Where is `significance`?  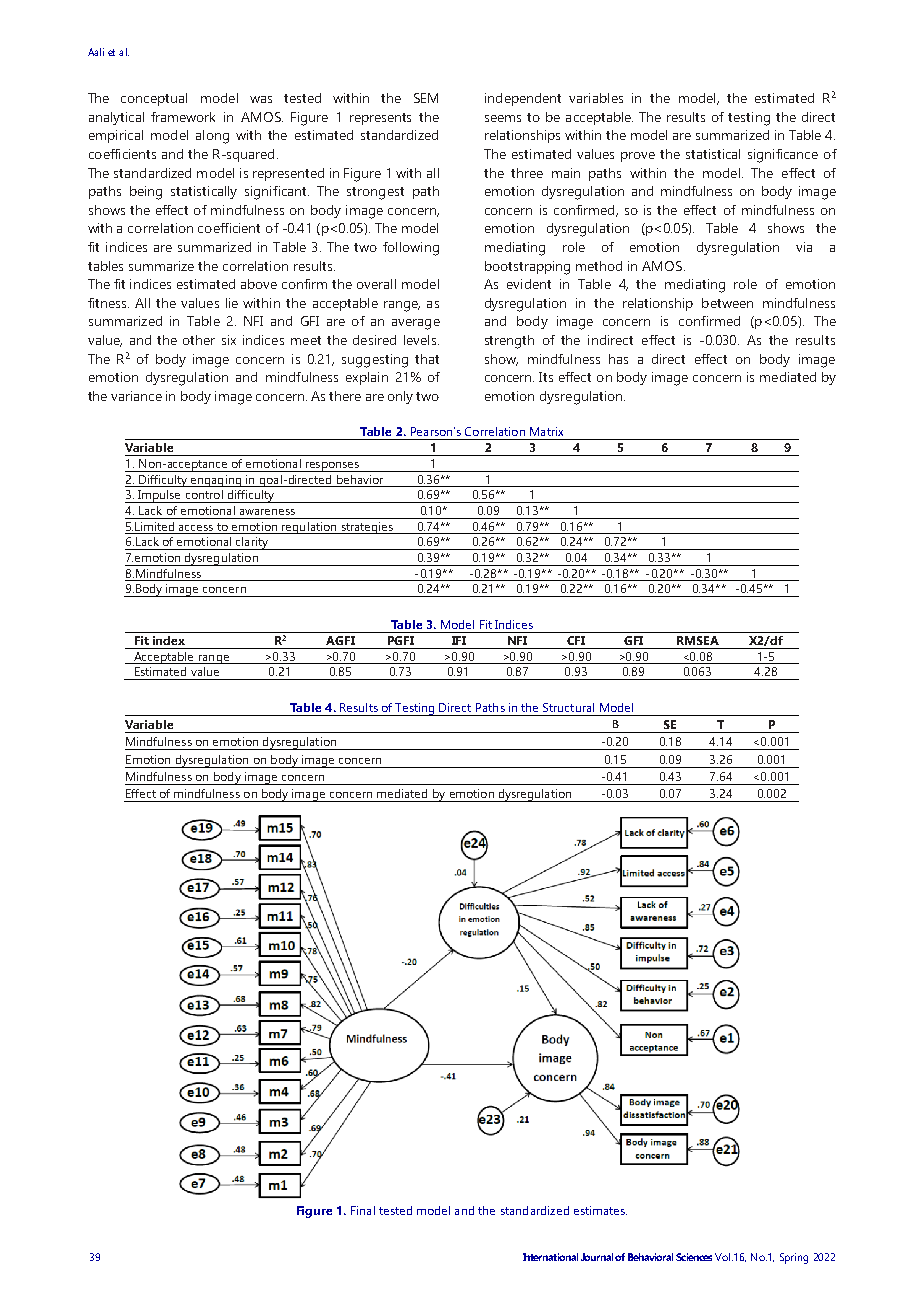 significance is located at coordinates (783, 156).
